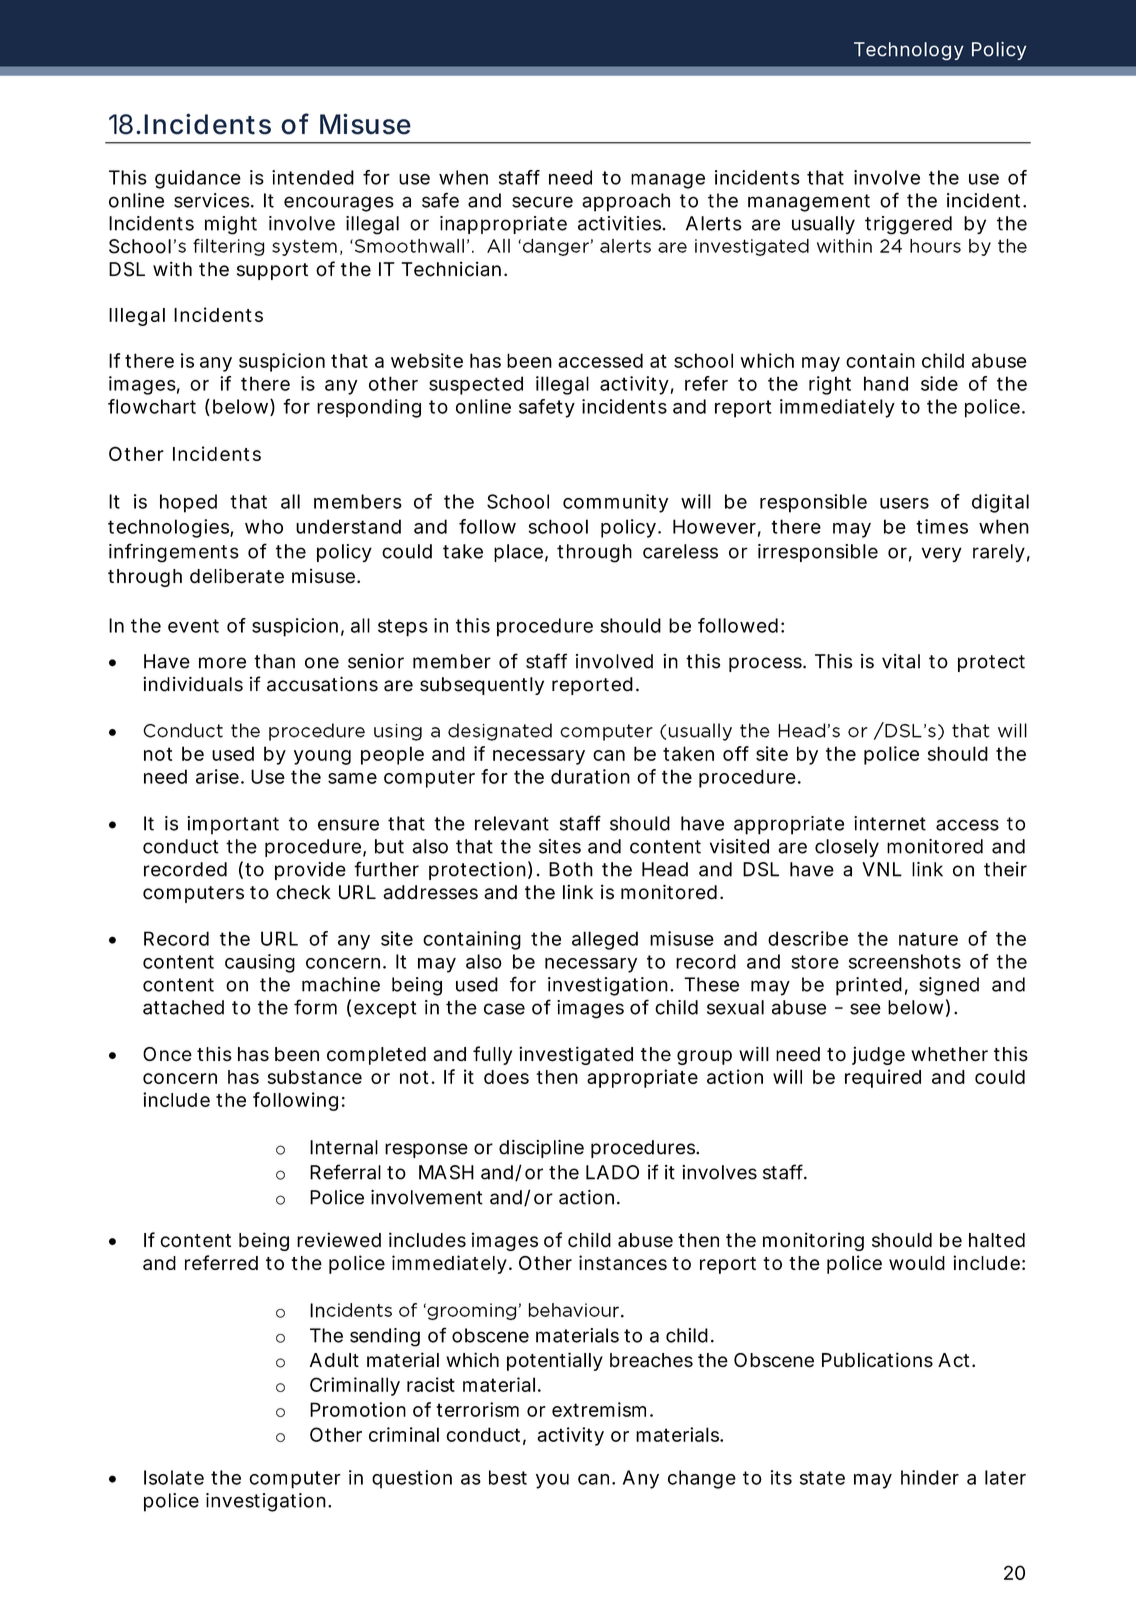  What do you see at coordinates (212, 200) in the page?
I see `services` at bounding box center [212, 200].
